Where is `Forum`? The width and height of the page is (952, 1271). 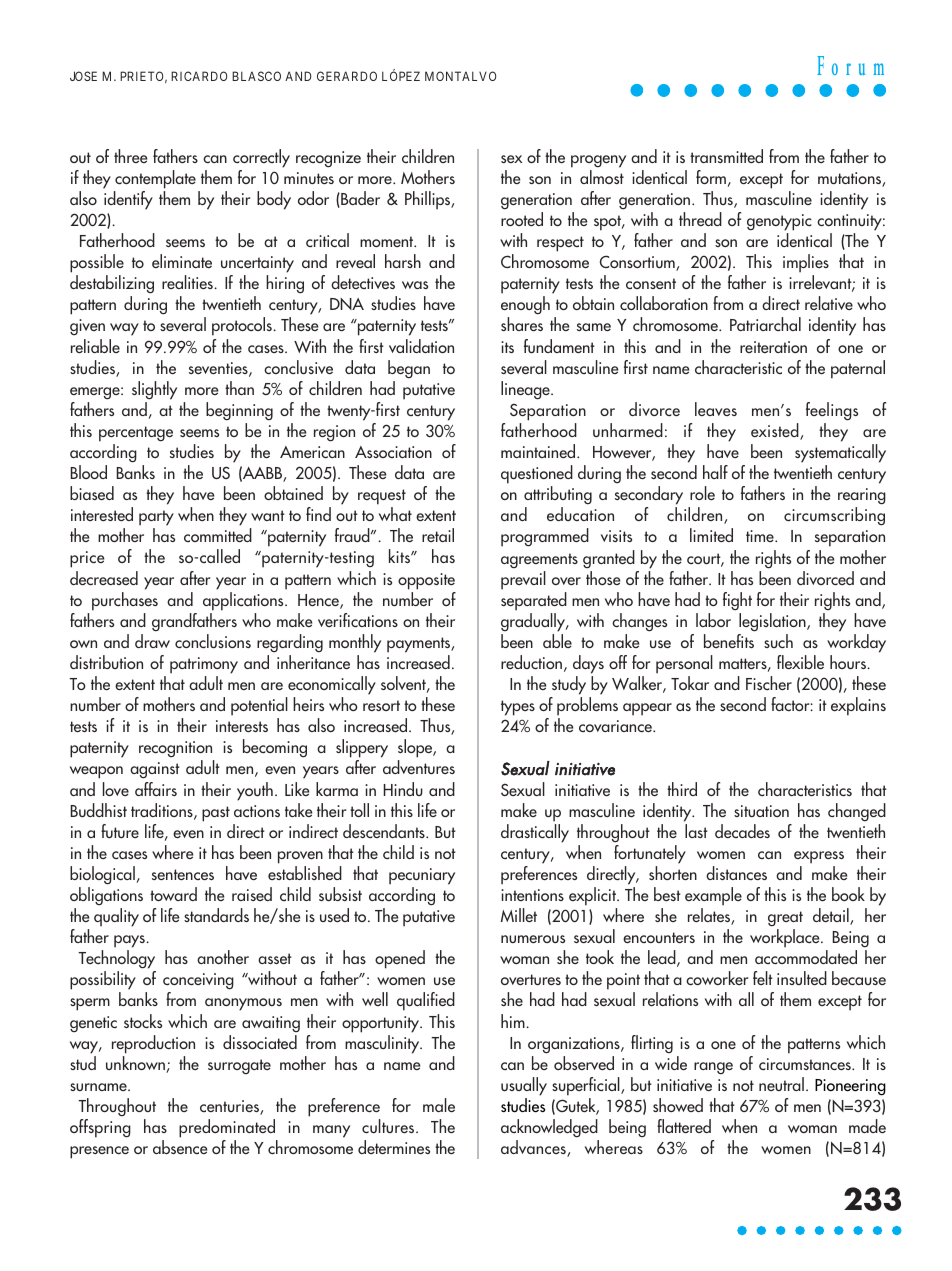 Forum is located at coordinates (850, 65).
